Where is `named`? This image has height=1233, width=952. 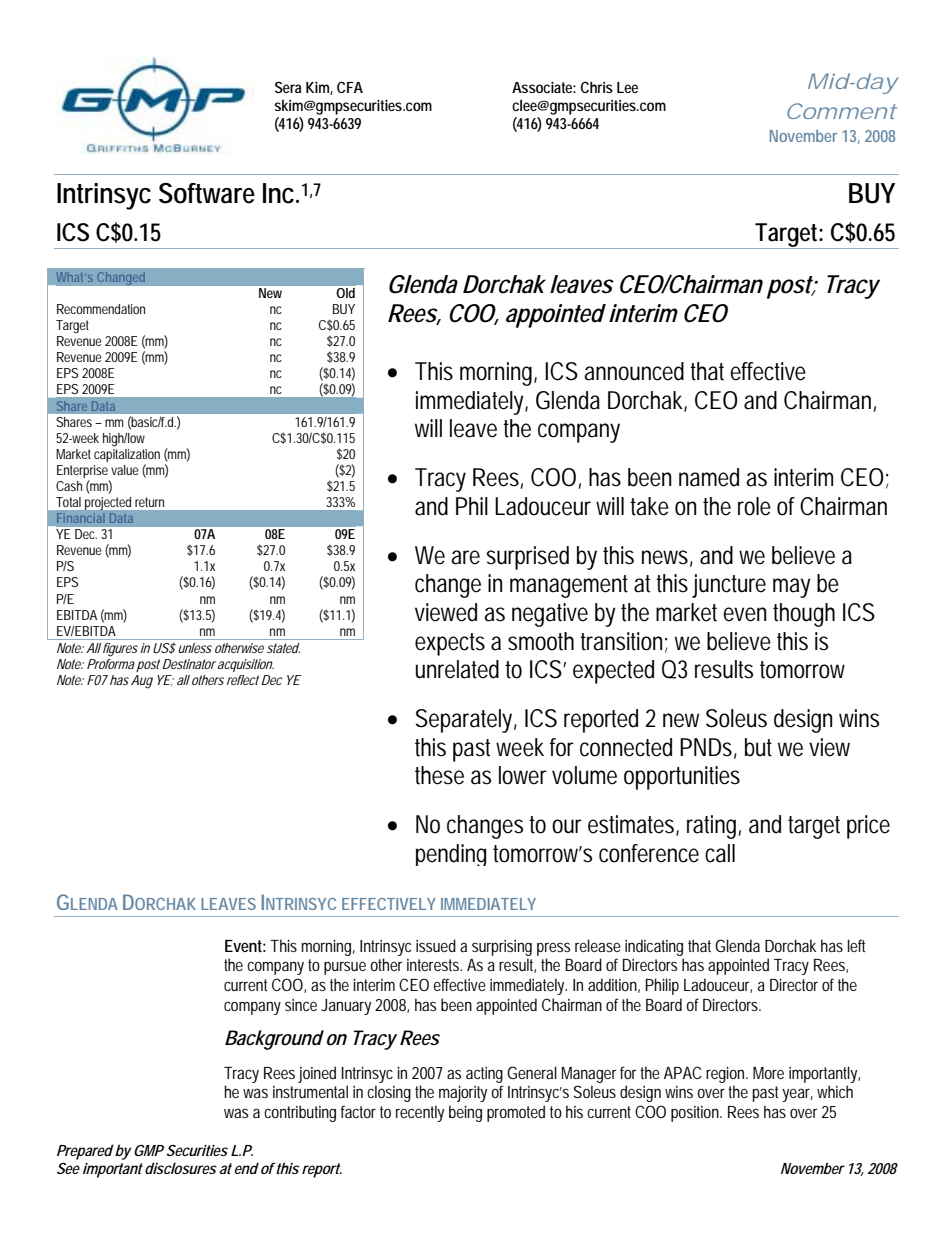
named is located at coordinates (709, 477).
